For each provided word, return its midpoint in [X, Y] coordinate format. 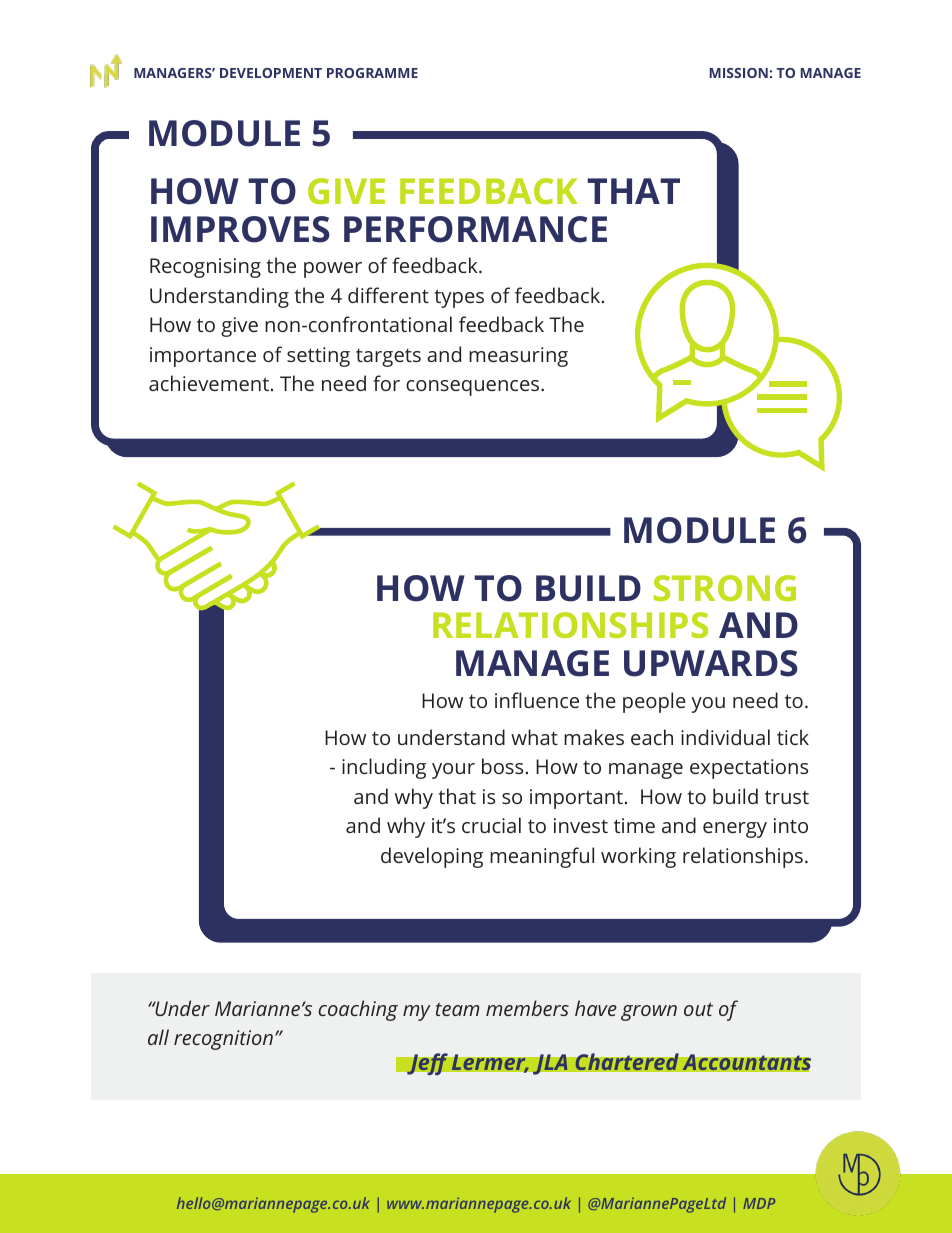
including [384, 768]
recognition [223, 1040]
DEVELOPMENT [271, 73]
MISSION [739, 73]
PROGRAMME [372, 73]
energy [735, 830]
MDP [759, 1203]
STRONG [725, 588]
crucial [491, 825]
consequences [474, 388]
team [457, 1009]
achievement [210, 383]
